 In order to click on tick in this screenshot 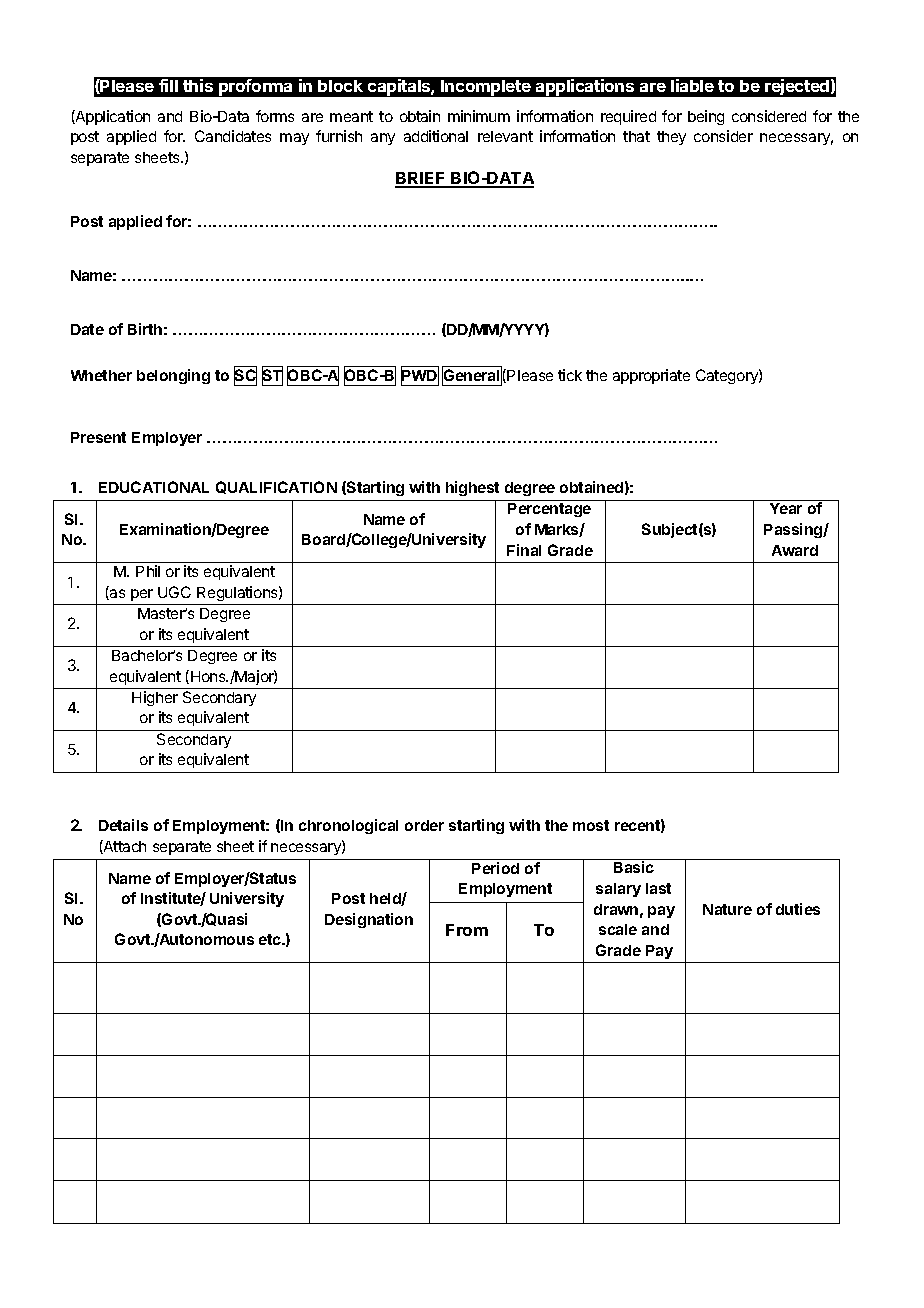, I will do `click(570, 375)`.
